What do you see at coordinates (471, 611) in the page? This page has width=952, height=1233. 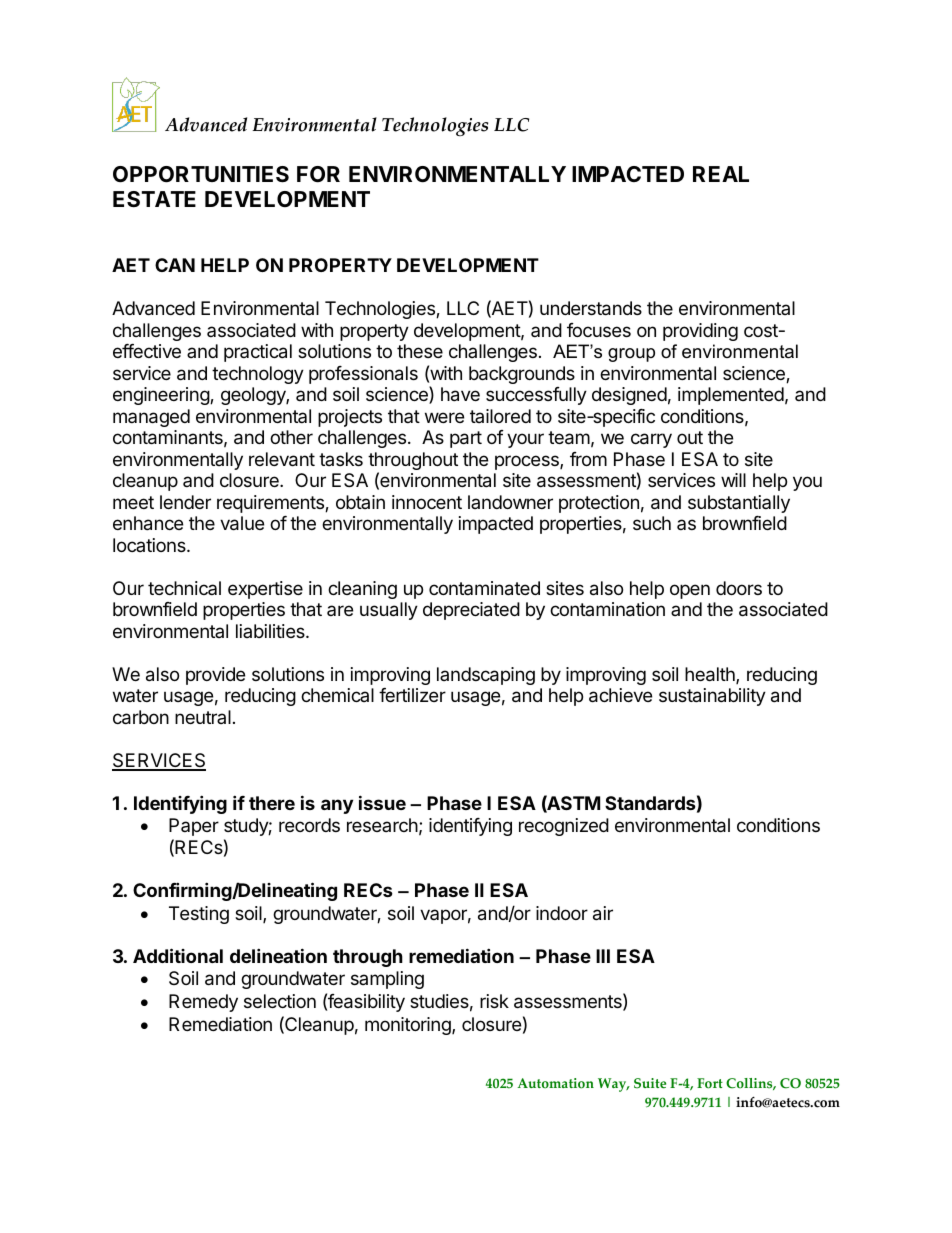 I see `depreciated` at bounding box center [471, 611].
